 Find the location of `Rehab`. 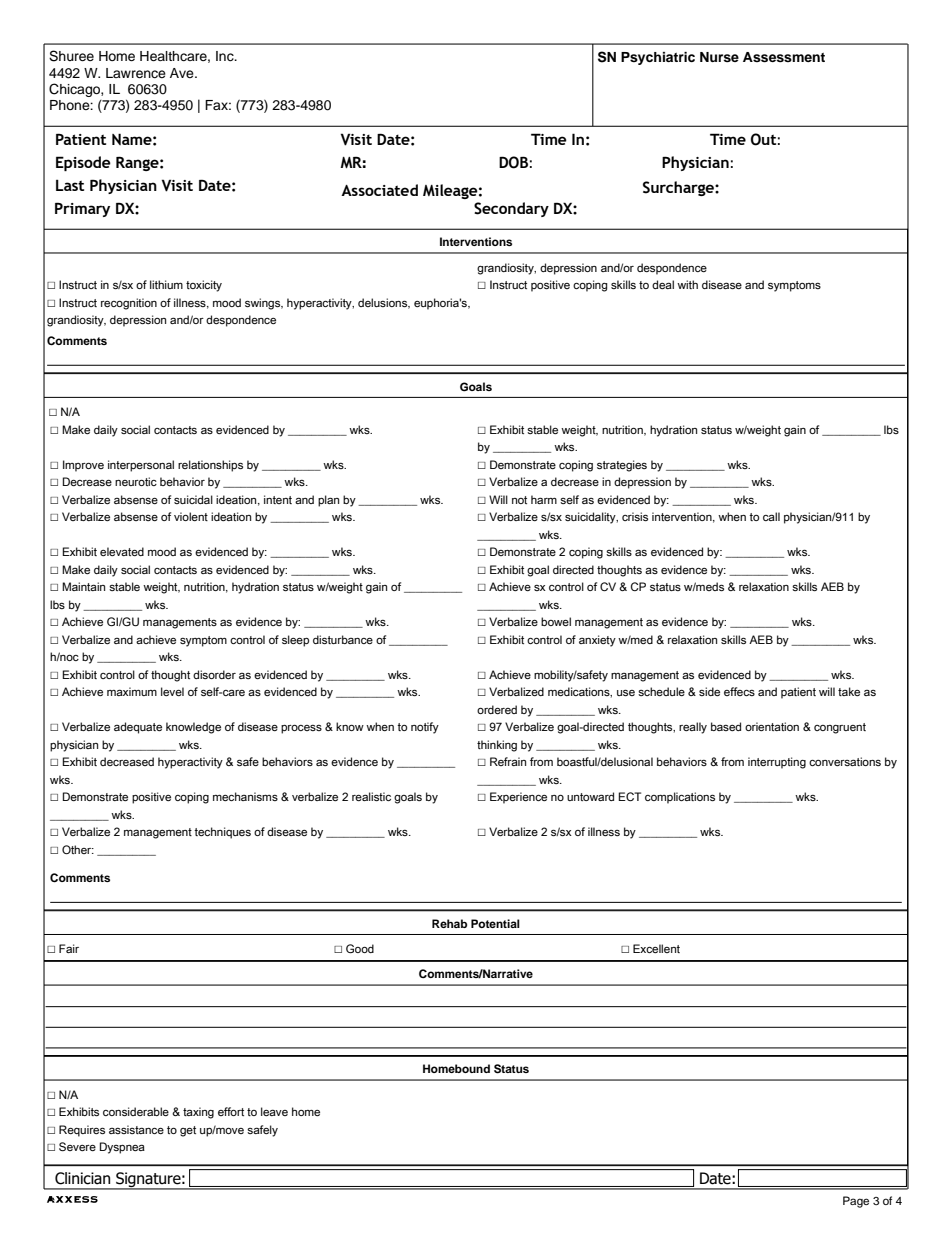

Rehab is located at coordinates (449, 923).
